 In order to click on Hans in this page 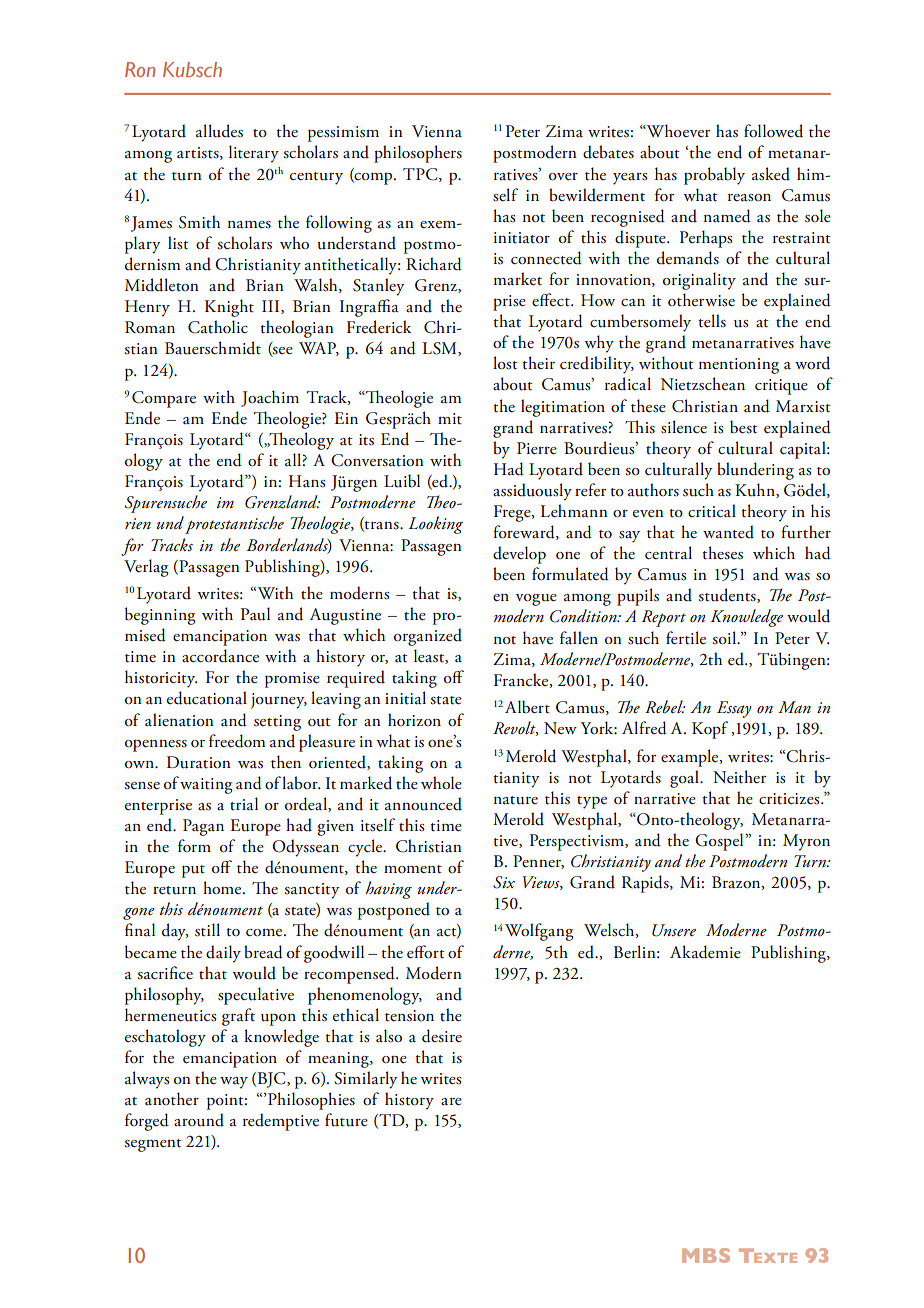, I will do `click(307, 481)`.
